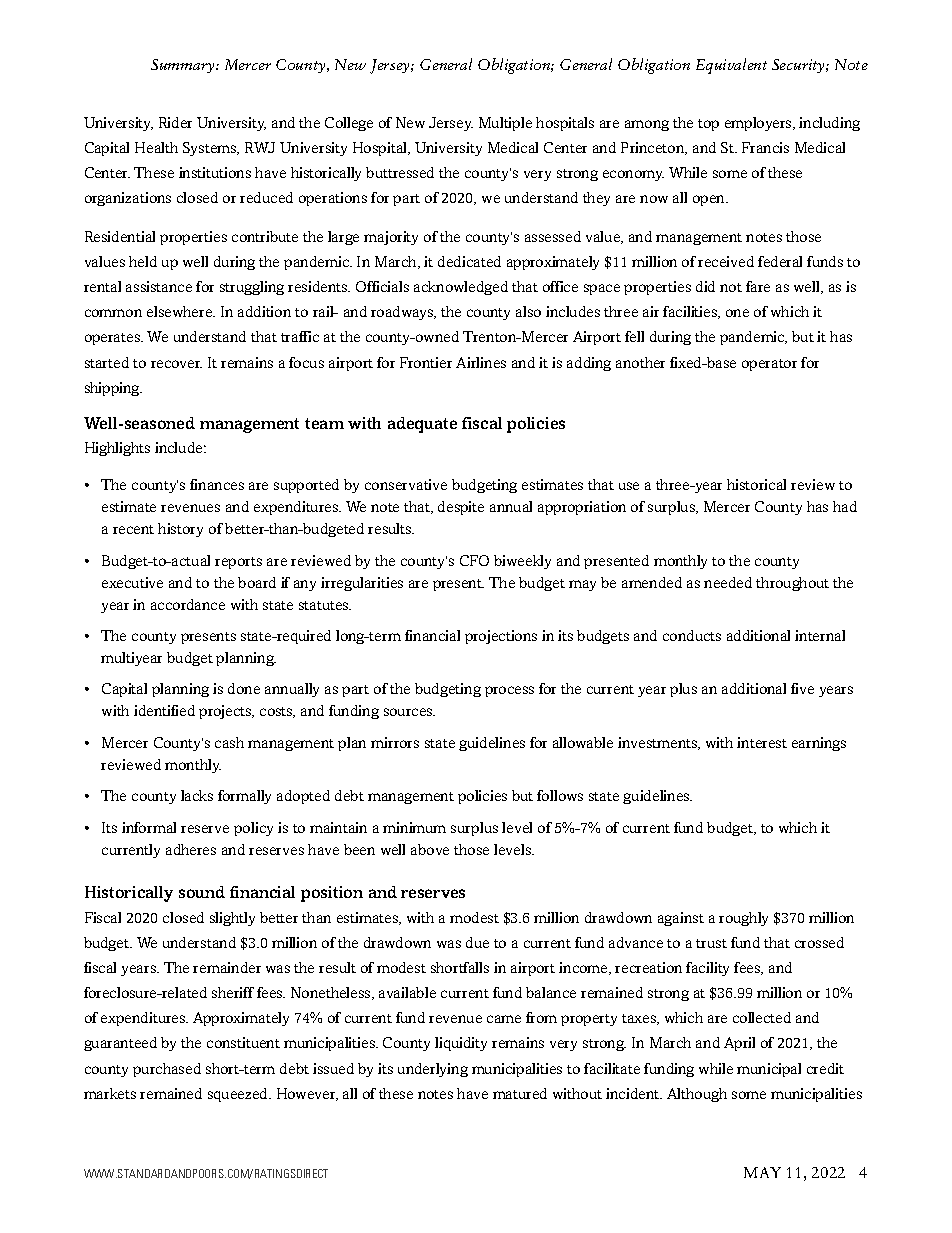 The width and height of the screenshot is (952, 1233). I want to click on lacks, so click(197, 795).
